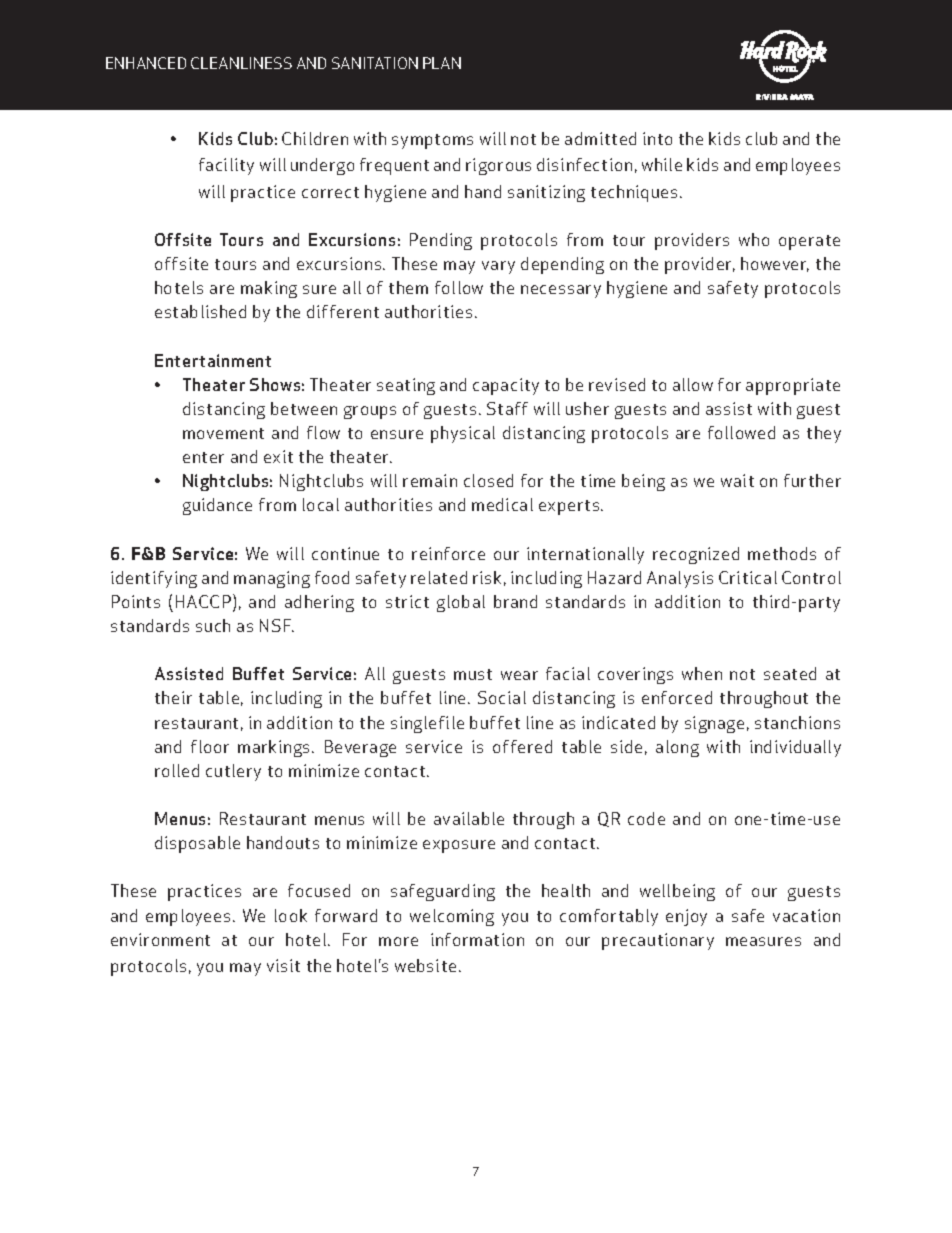 The height and width of the screenshot is (1233, 952). Describe the element at coordinates (146, 63) in the screenshot. I see `ENHANCED` at that location.
